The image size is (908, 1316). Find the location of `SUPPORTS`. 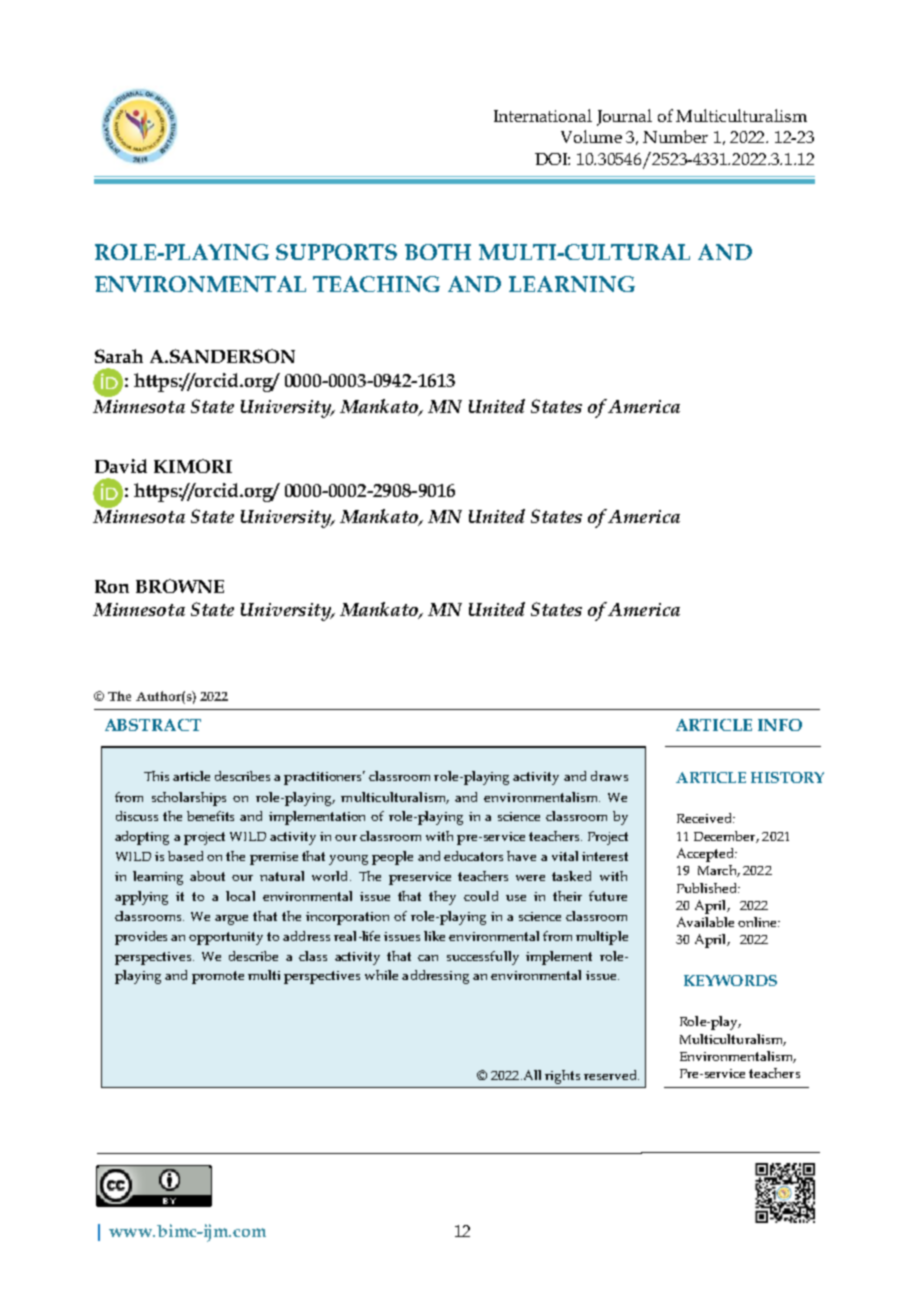

SUPPORTS is located at coordinates (336, 252).
